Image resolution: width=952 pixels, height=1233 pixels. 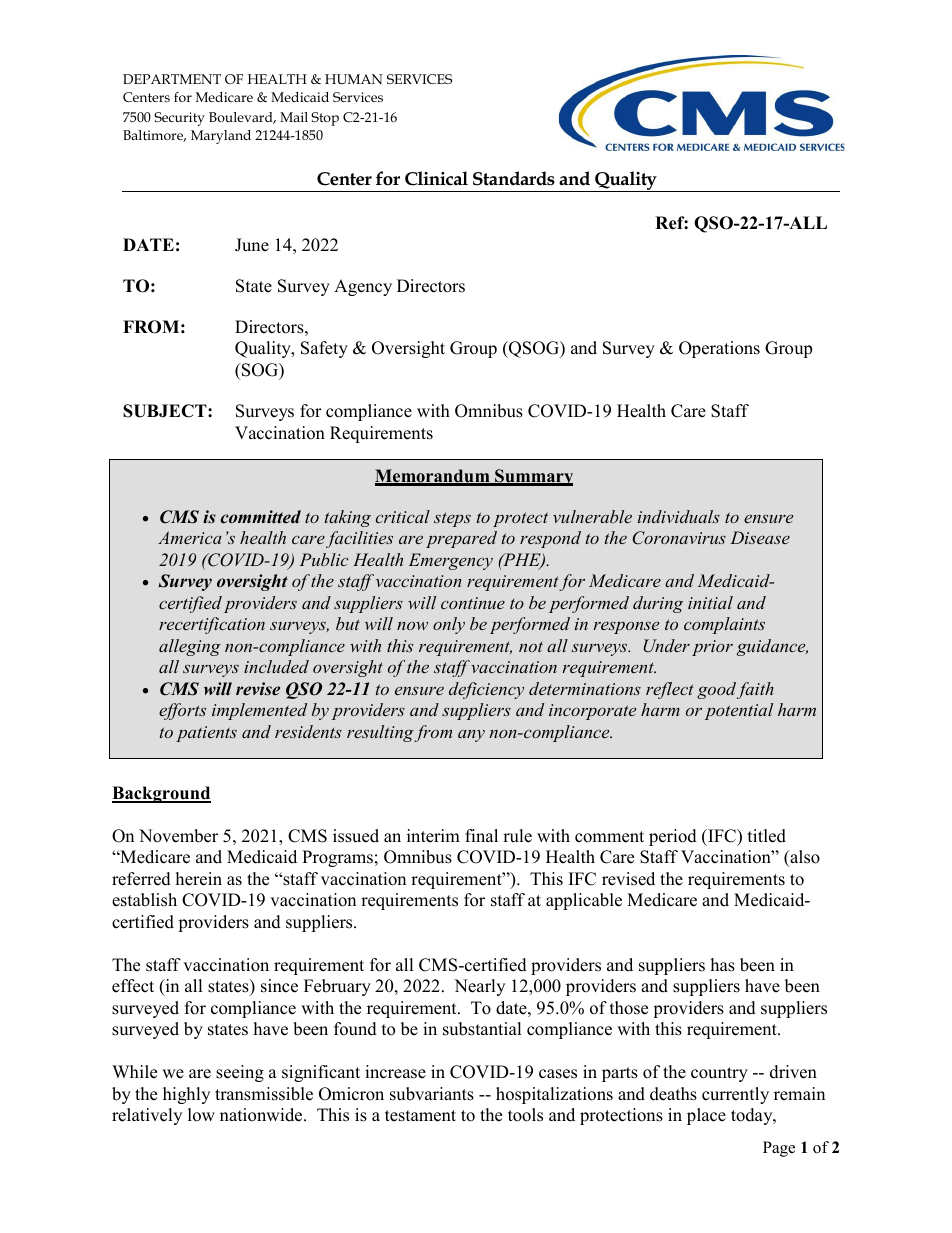 What do you see at coordinates (706, 1116) in the image?
I see `place` at bounding box center [706, 1116].
